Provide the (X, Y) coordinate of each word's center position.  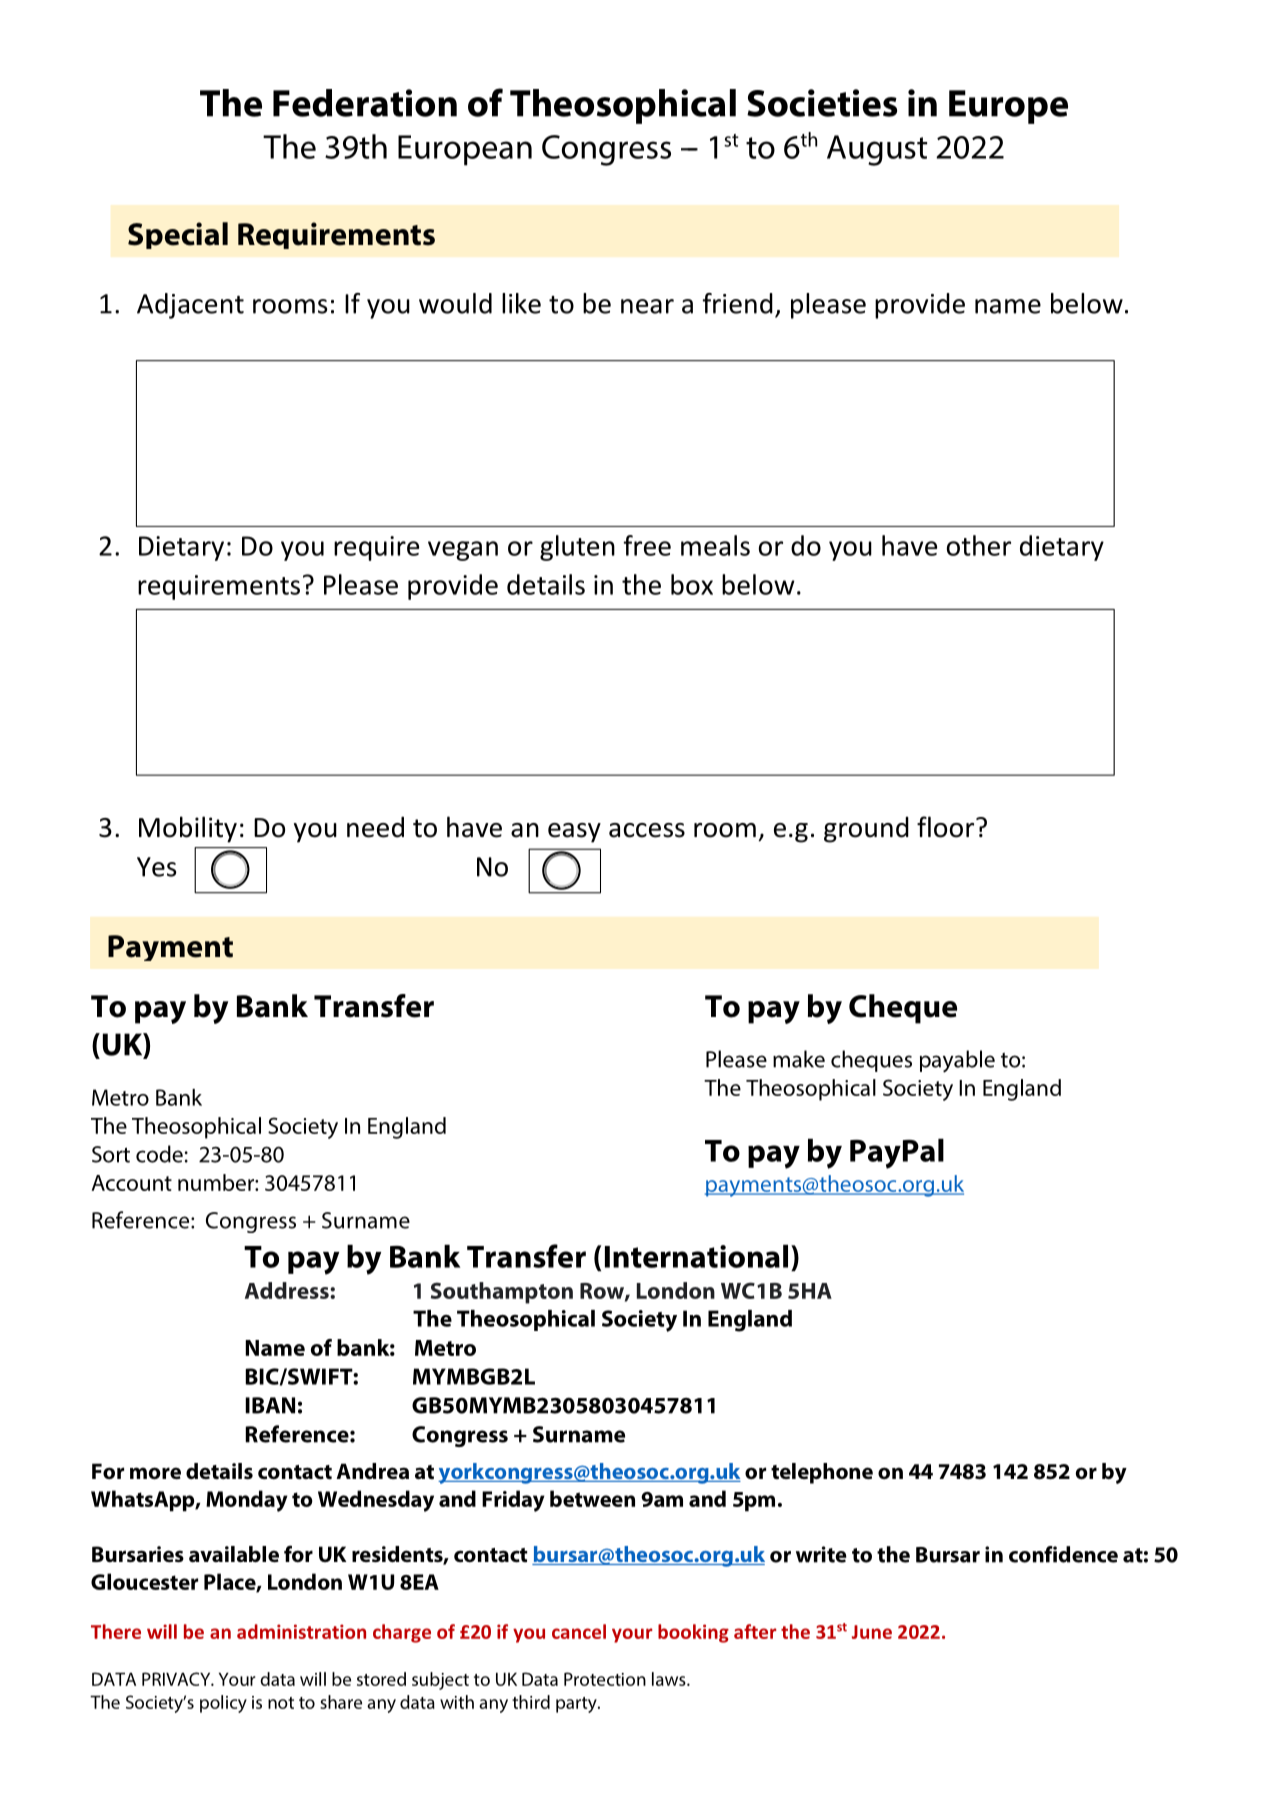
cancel (579, 1631)
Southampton (502, 1293)
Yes (156, 867)
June (872, 1632)
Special (178, 235)
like (521, 303)
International (696, 1256)
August (877, 150)
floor (947, 827)
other (979, 545)
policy (223, 1704)
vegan (463, 551)
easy (574, 833)
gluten (577, 548)
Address (288, 1290)
